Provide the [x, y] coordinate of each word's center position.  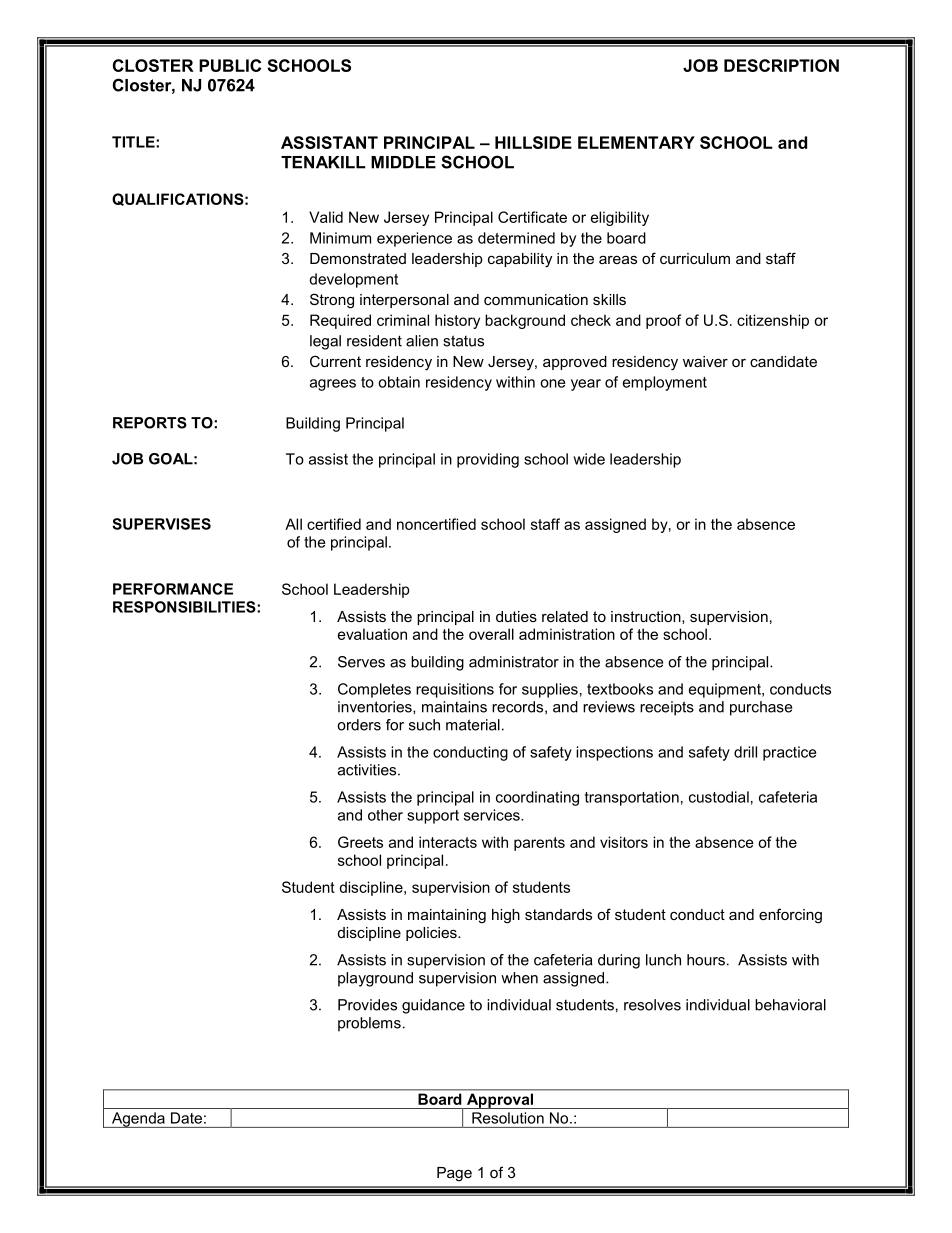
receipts [667, 708]
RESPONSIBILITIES [185, 607]
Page [454, 1174]
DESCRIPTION [781, 65]
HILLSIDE [533, 142]
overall [491, 634]
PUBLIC [230, 65]
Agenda [138, 1120]
